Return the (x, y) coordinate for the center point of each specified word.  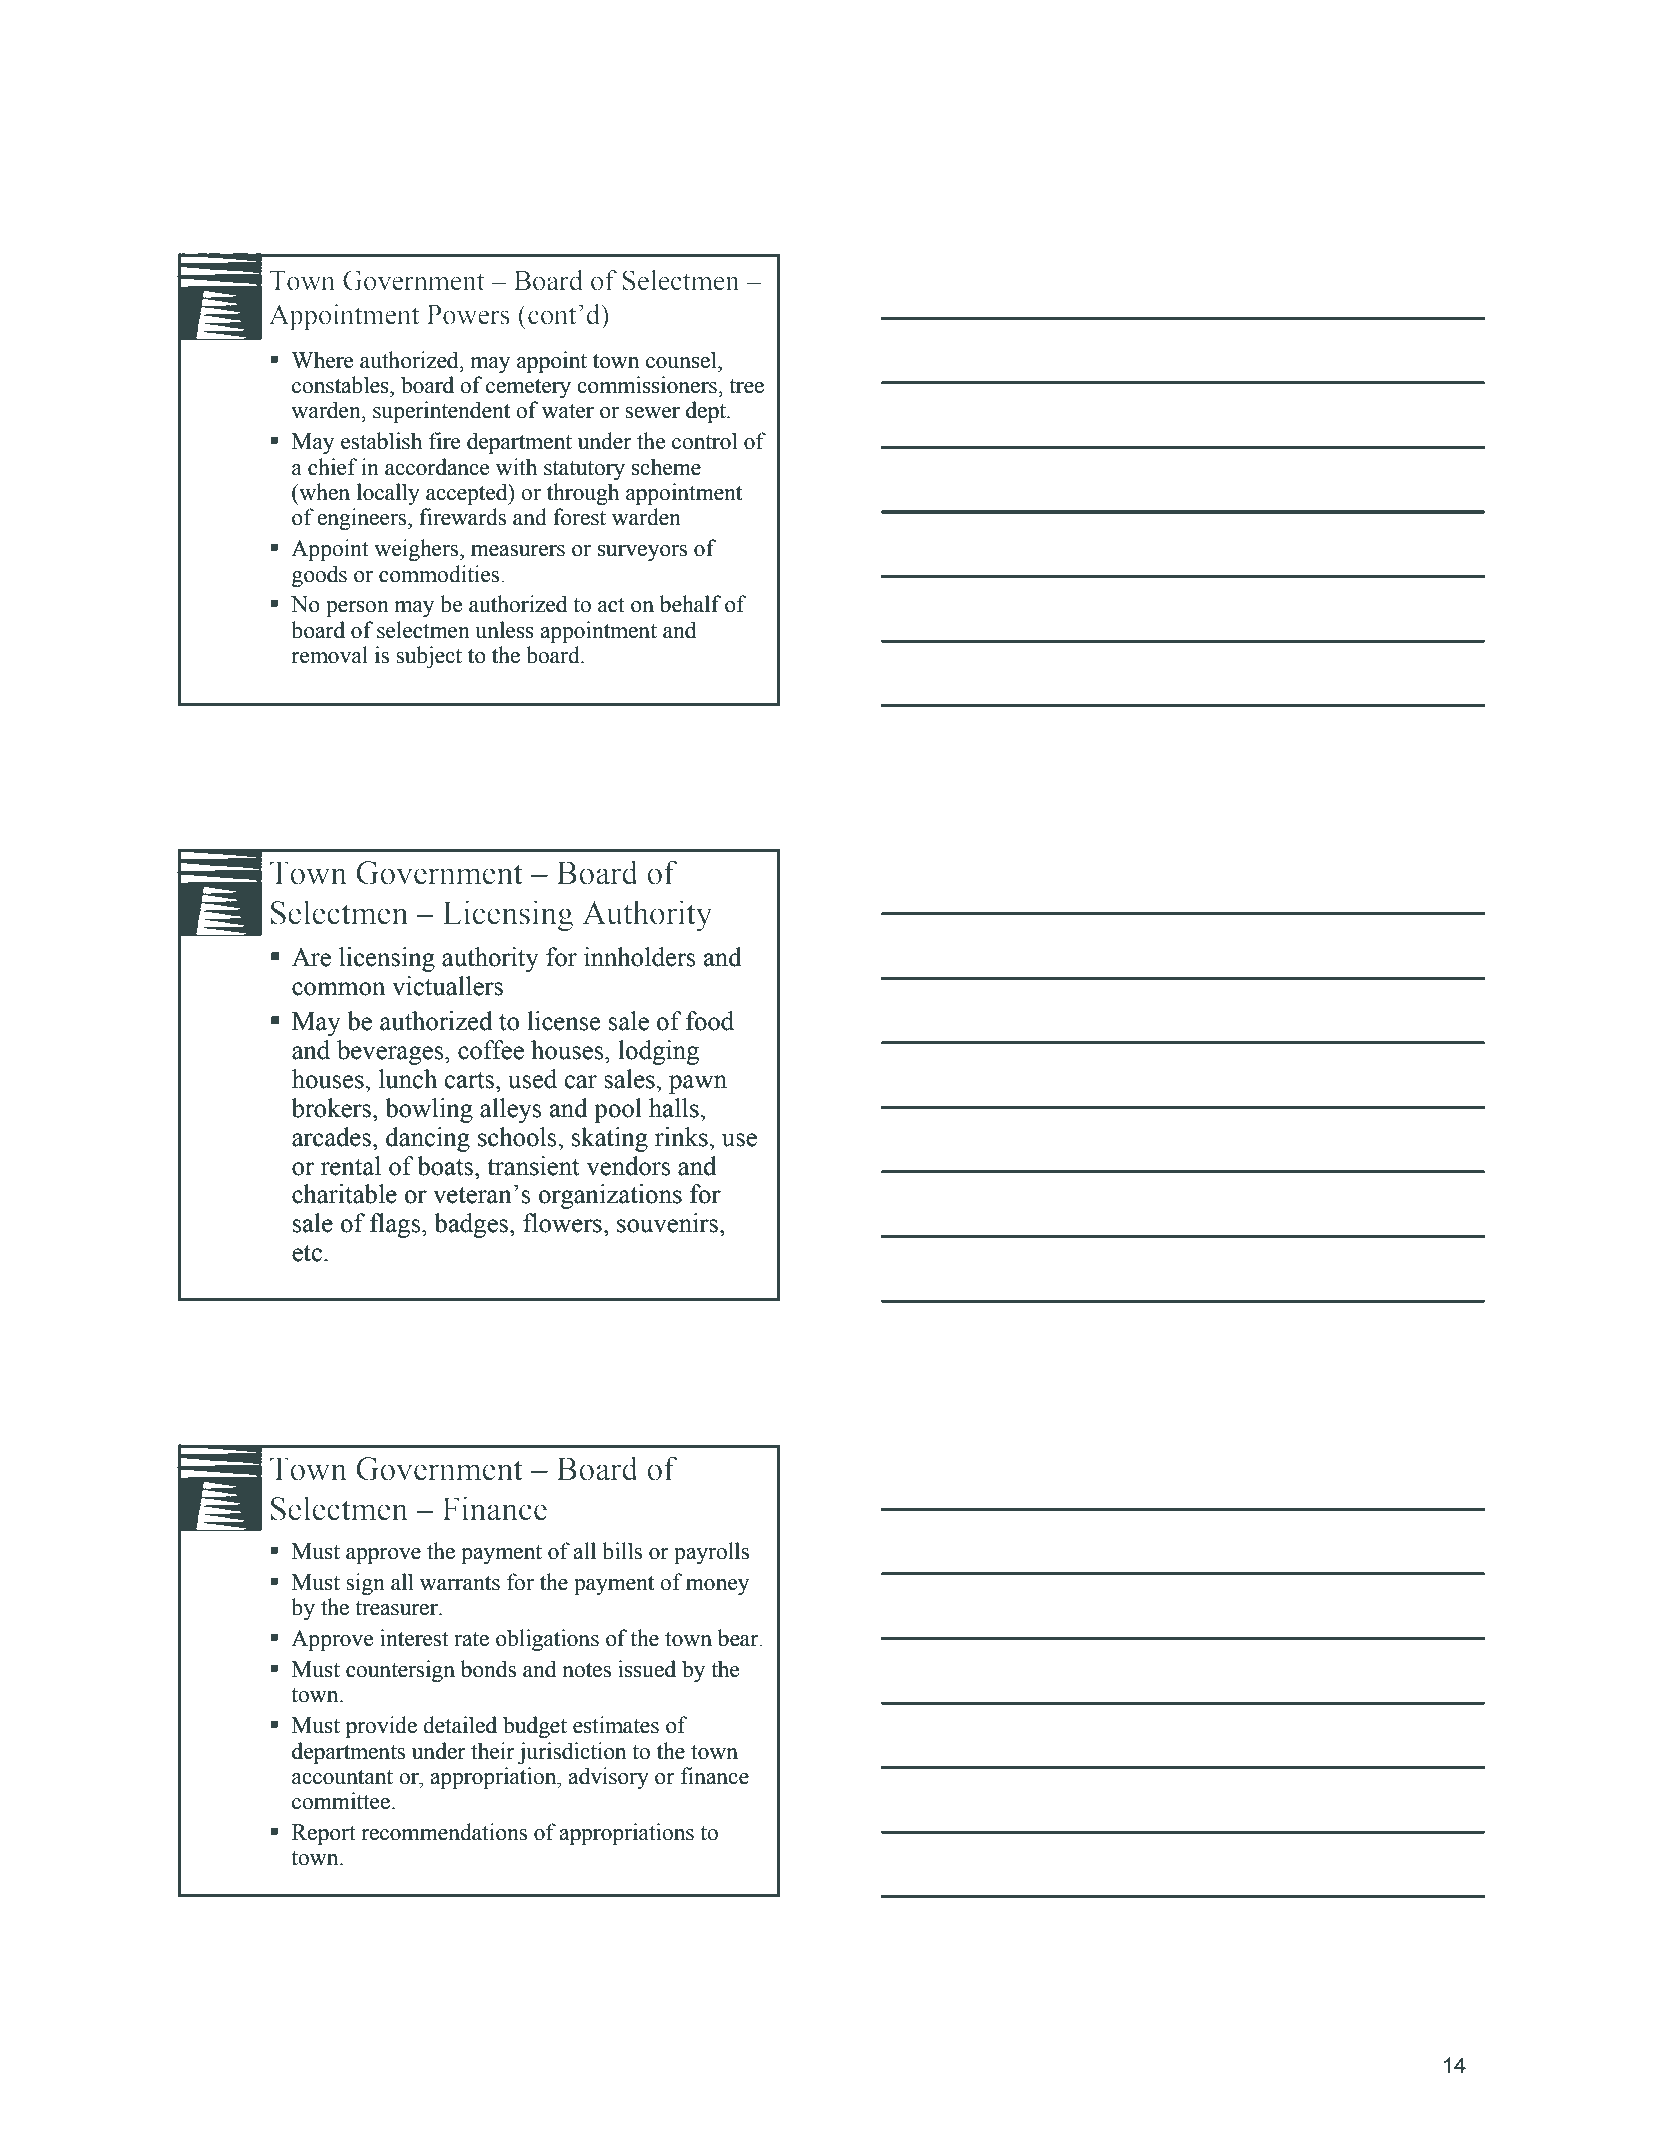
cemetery (528, 388)
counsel (682, 360)
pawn (698, 1084)
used (532, 1079)
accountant (342, 1777)
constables (341, 385)
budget (535, 1727)
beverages (391, 1052)
